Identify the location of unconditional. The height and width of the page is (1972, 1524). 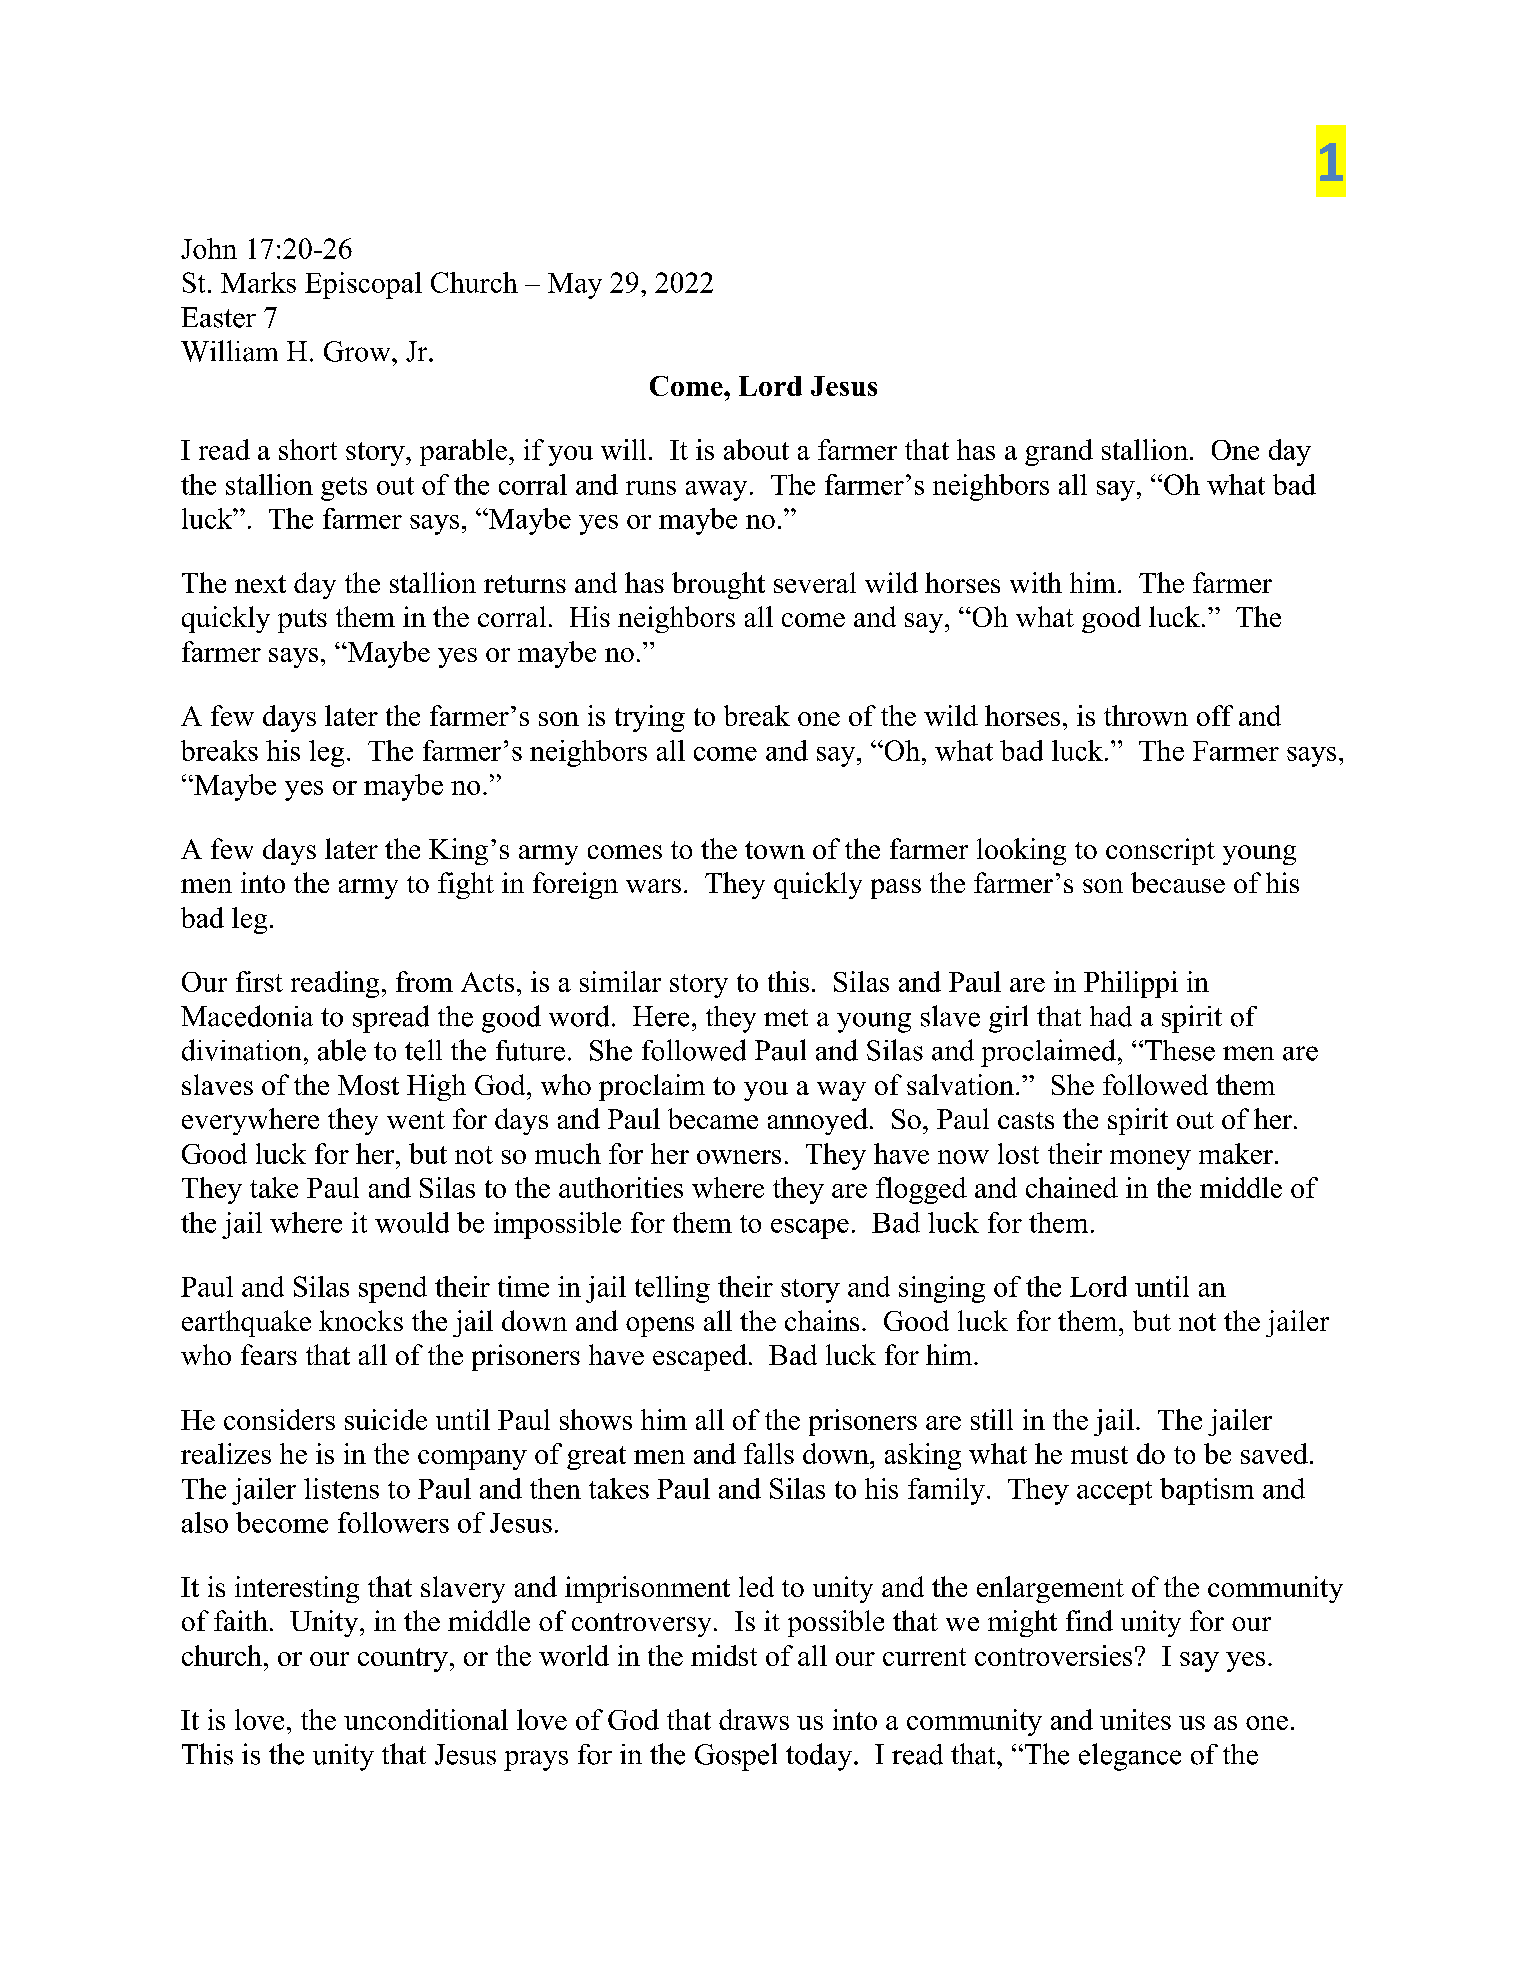
(426, 1719).
